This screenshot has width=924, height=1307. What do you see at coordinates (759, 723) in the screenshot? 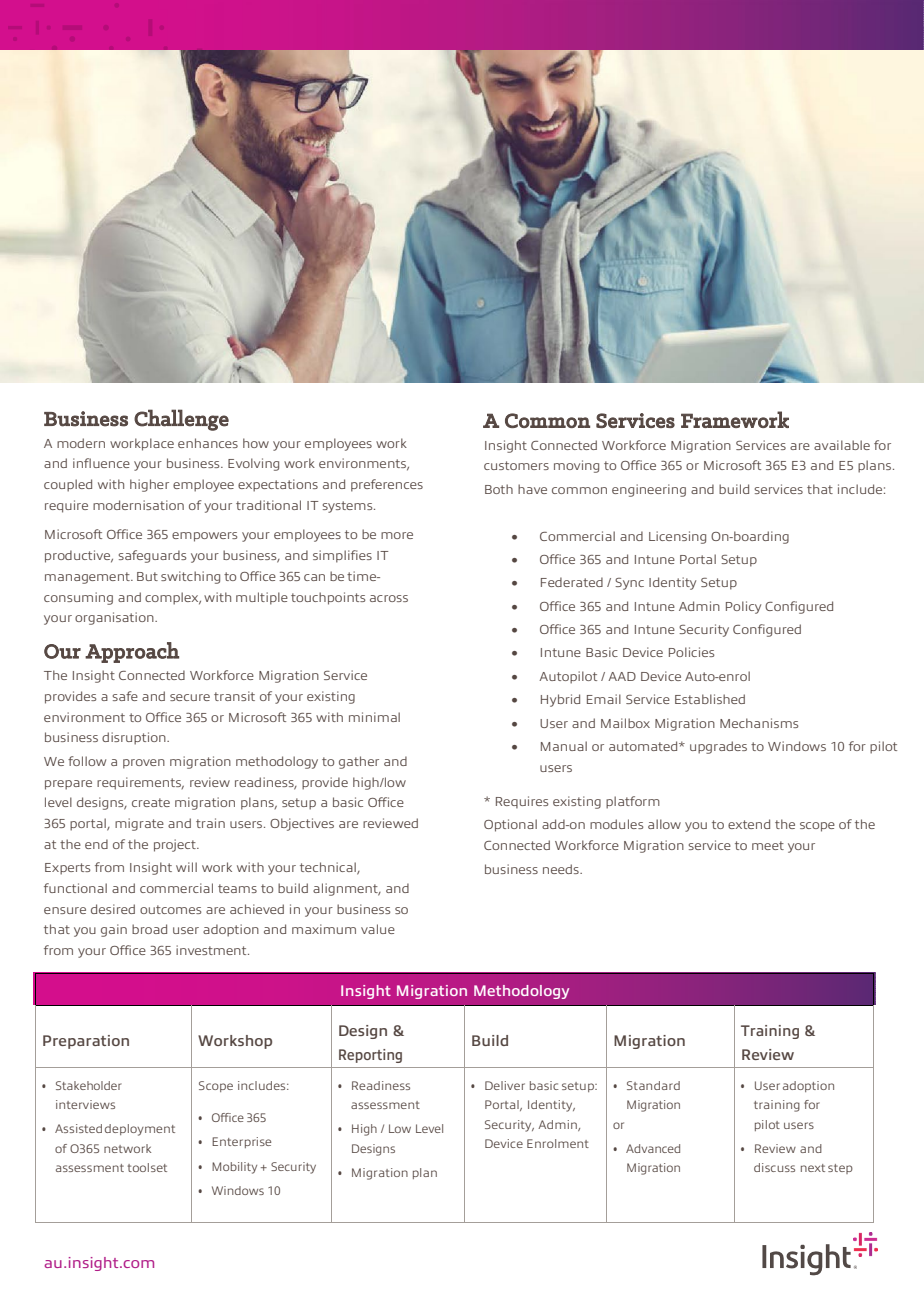
I see `Mechanisms` at bounding box center [759, 723].
